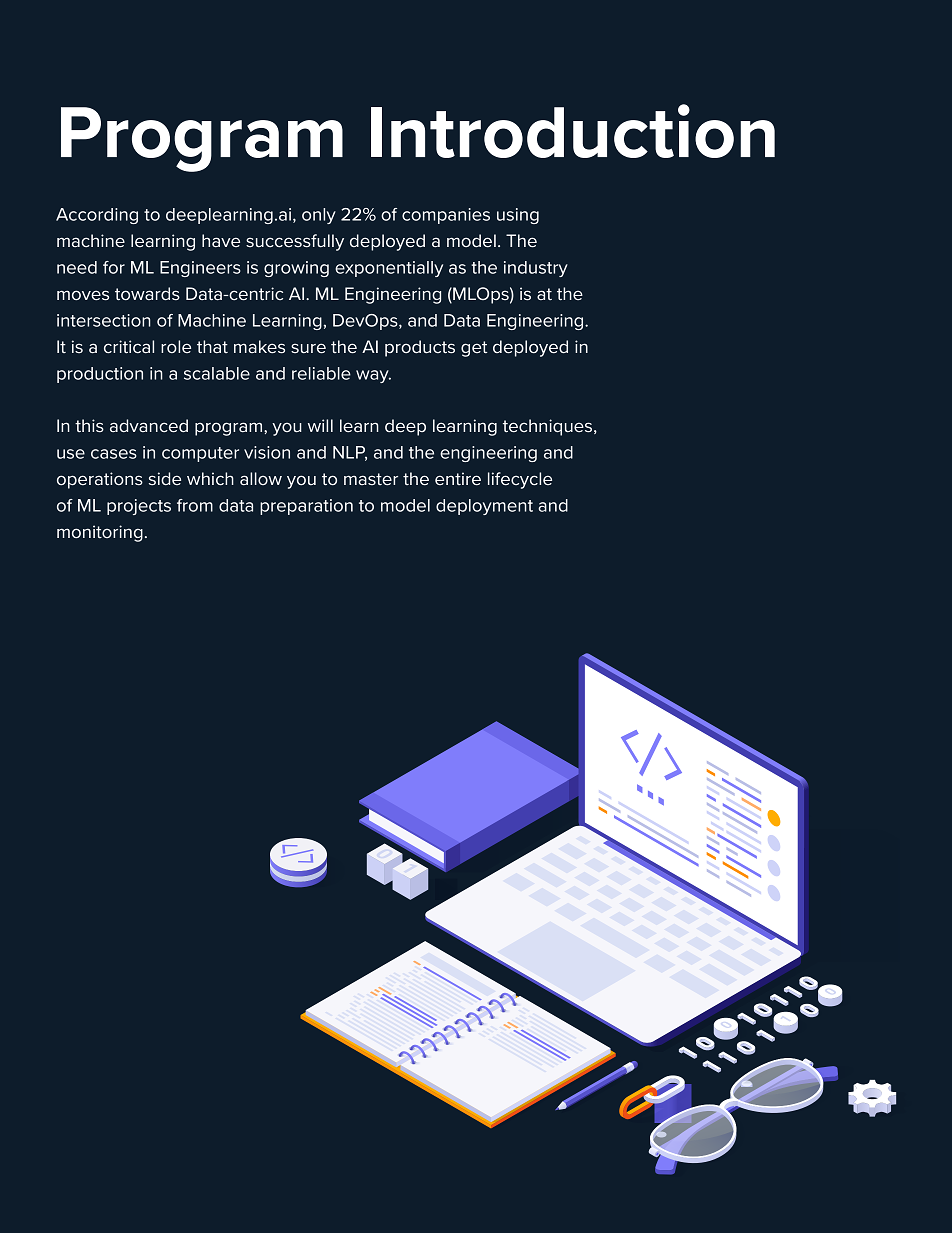 Image resolution: width=952 pixels, height=1233 pixels. What do you see at coordinates (139, 507) in the image?
I see `projects` at bounding box center [139, 507].
